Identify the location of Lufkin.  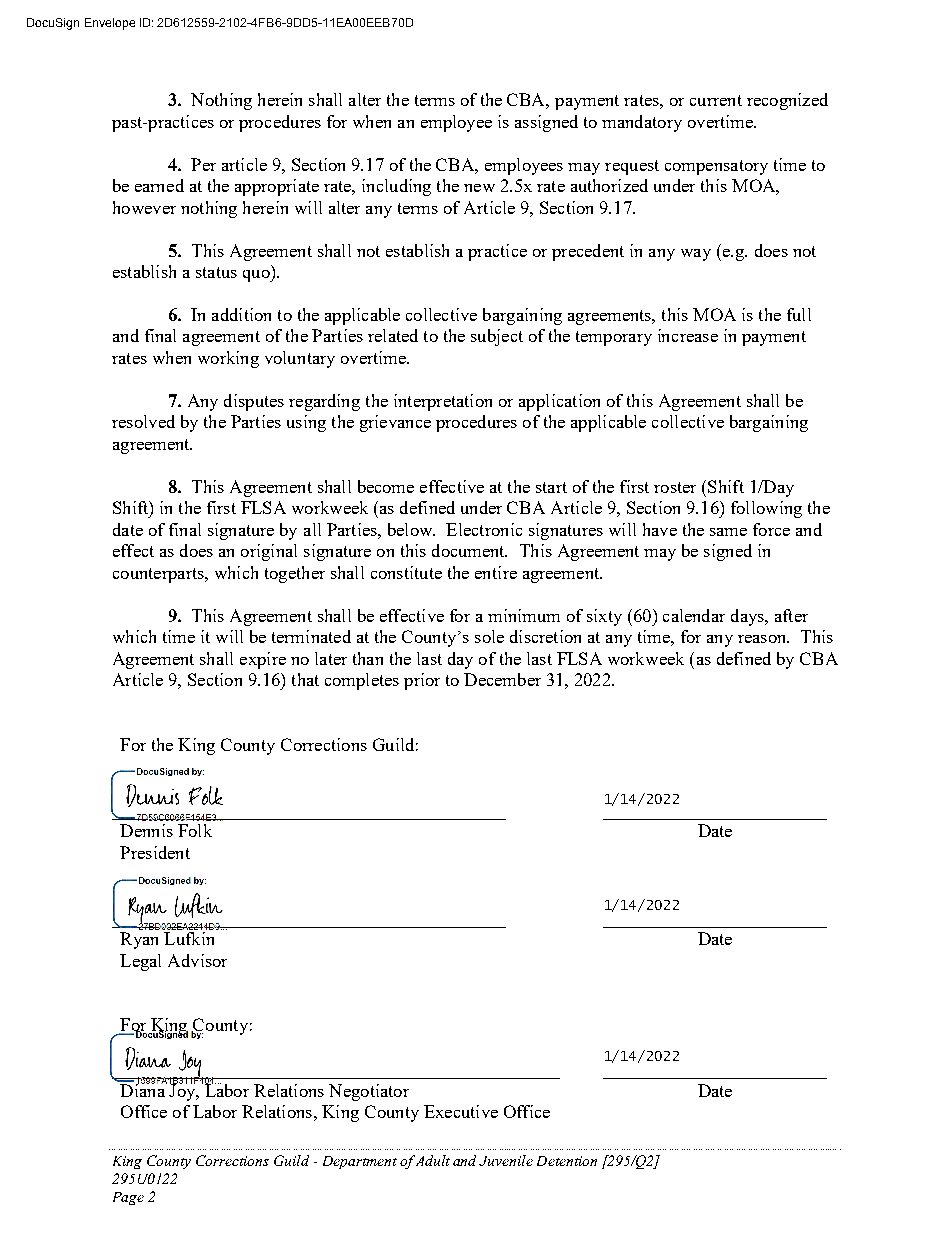
(189, 938).
